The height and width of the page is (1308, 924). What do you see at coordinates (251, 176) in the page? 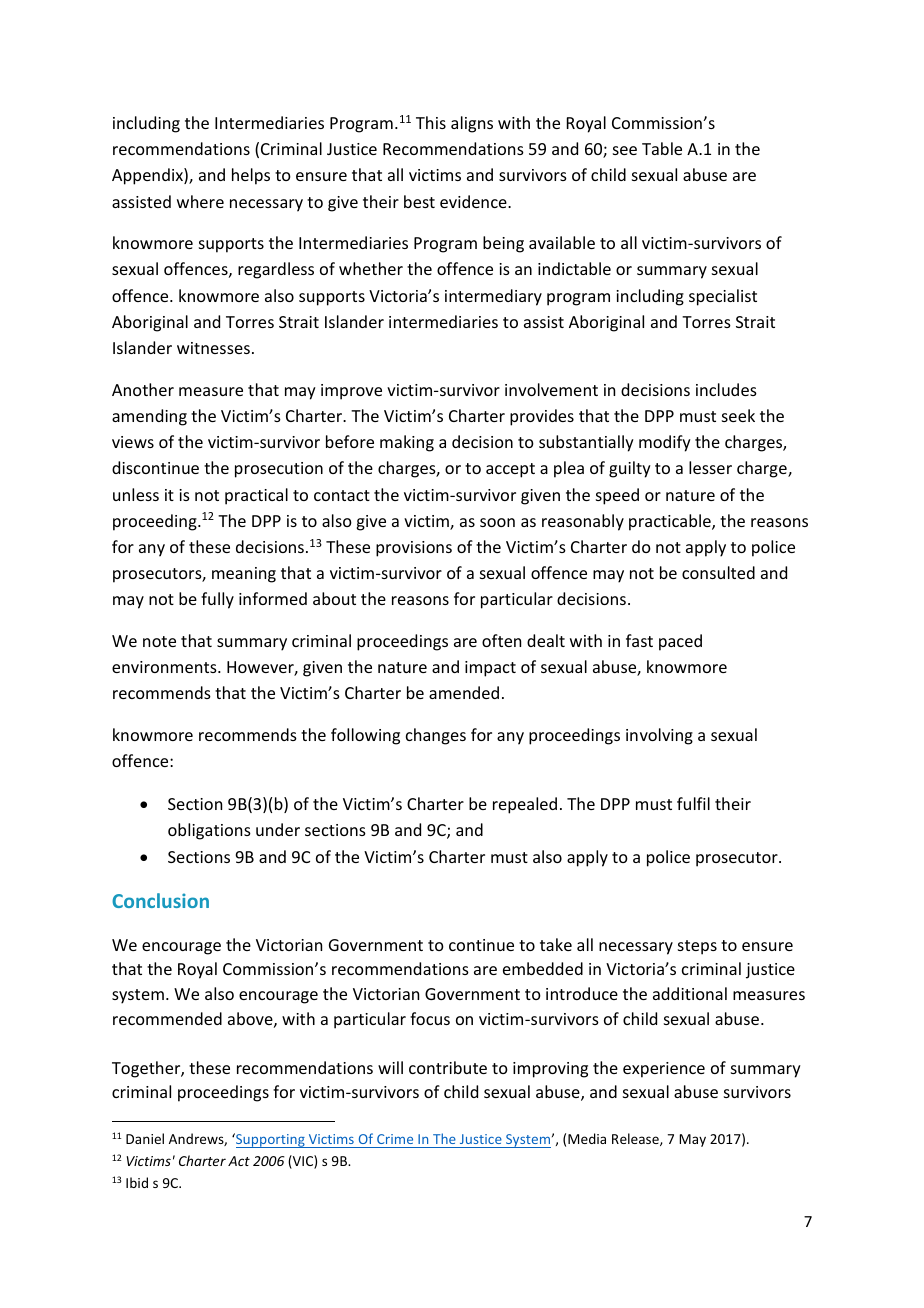
I see `helps` at bounding box center [251, 176].
